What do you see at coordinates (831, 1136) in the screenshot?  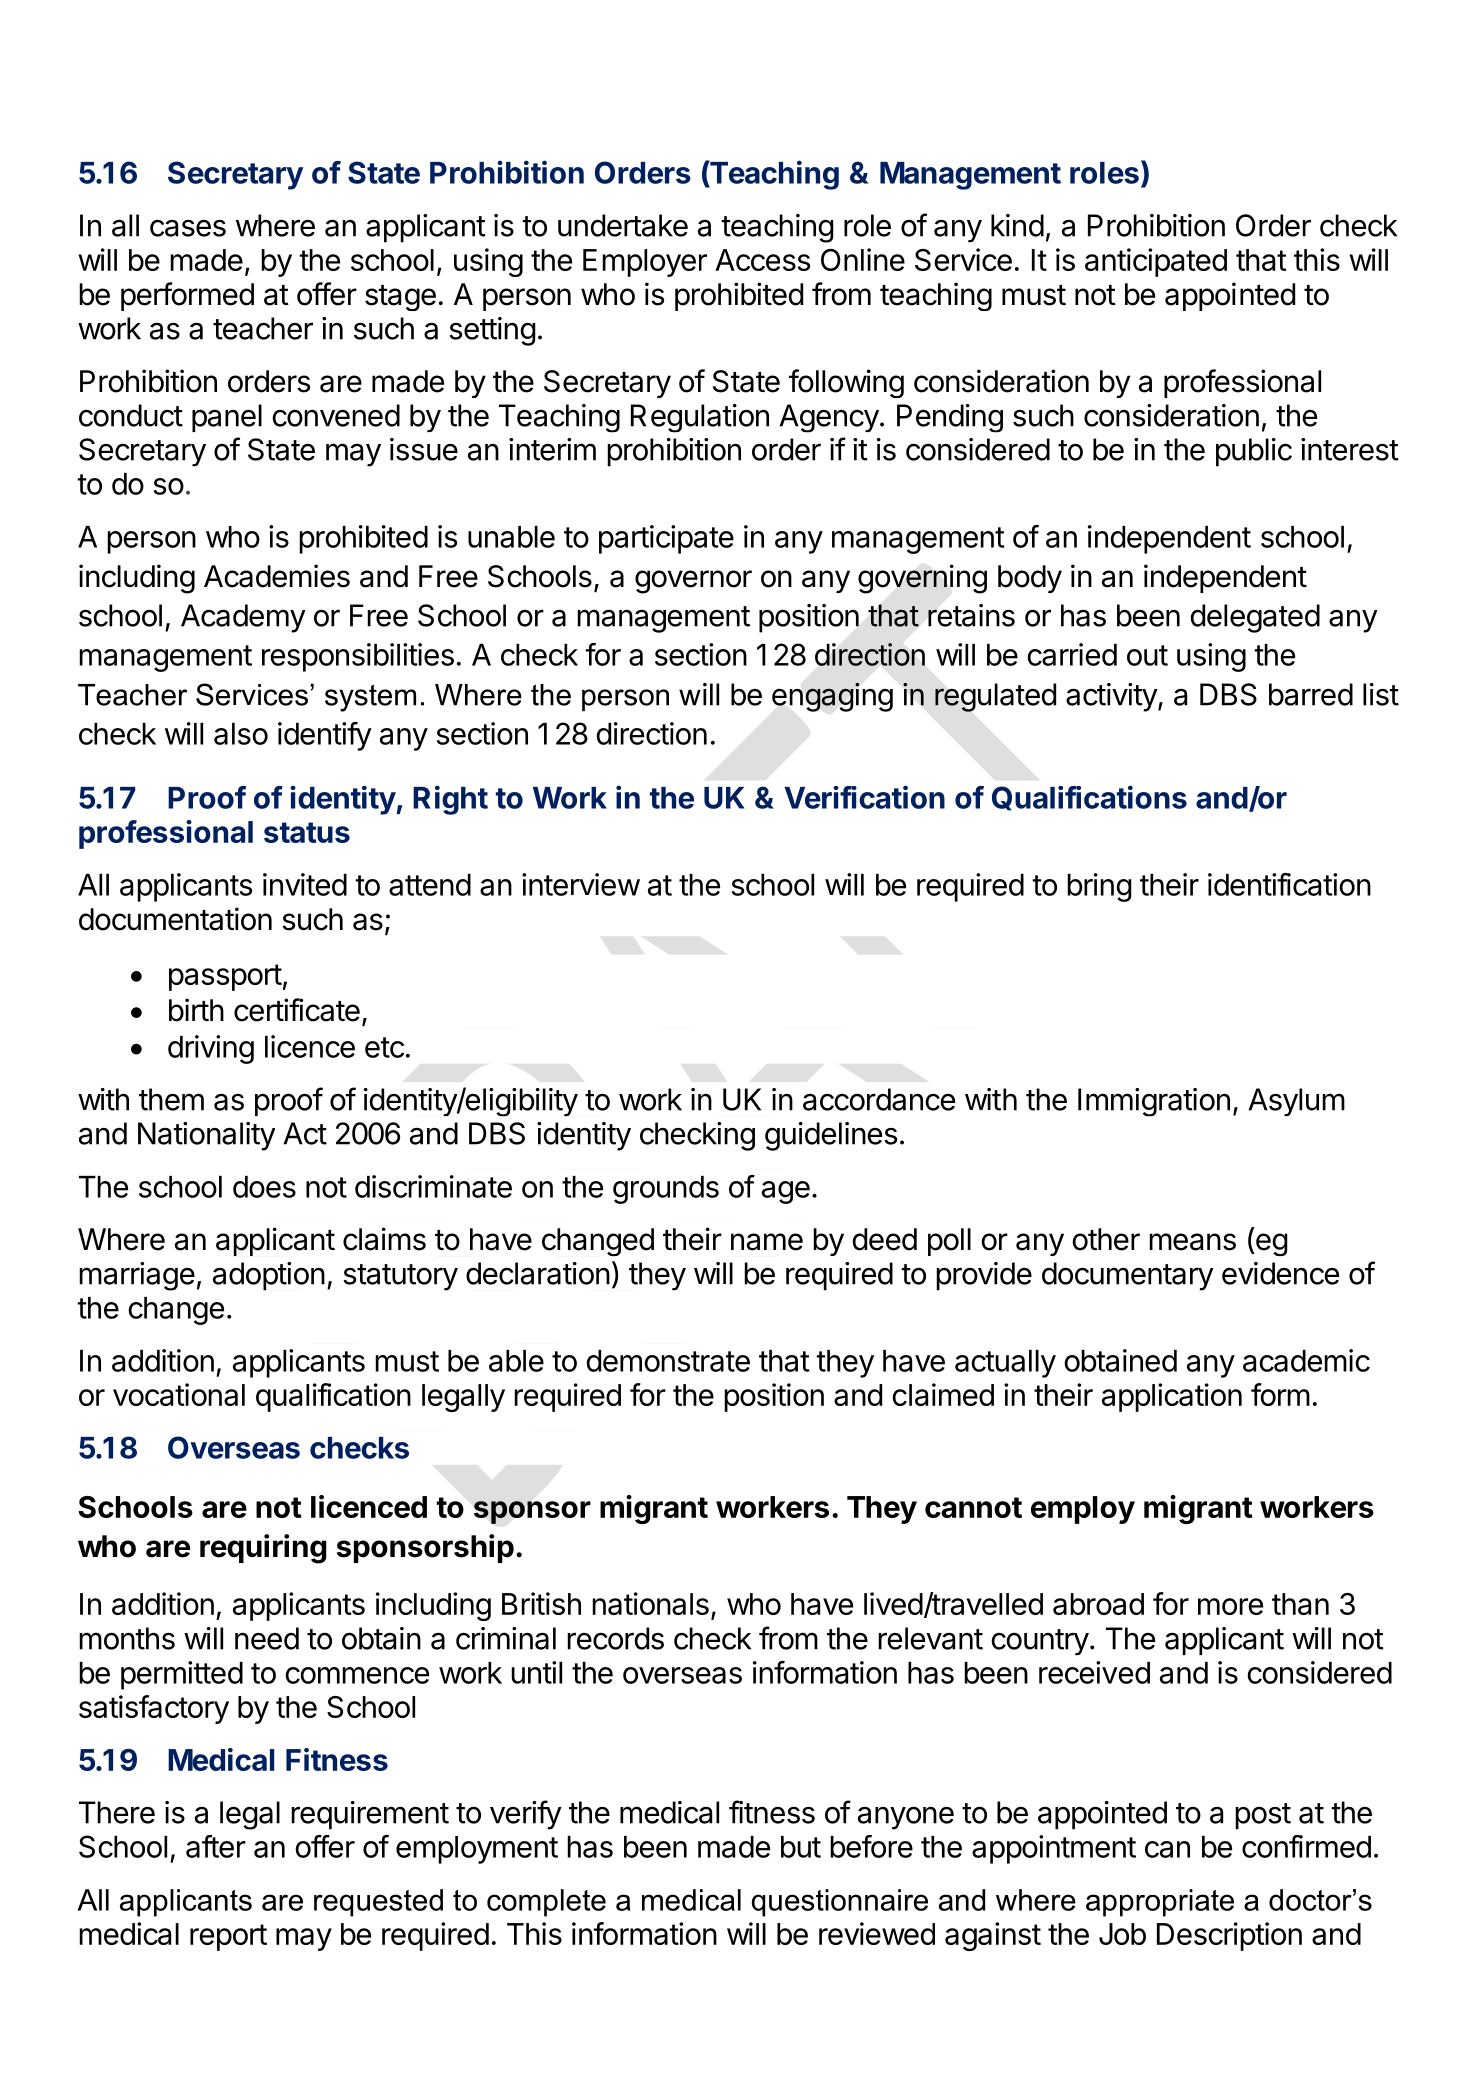 I see `guidelines` at bounding box center [831, 1136].
